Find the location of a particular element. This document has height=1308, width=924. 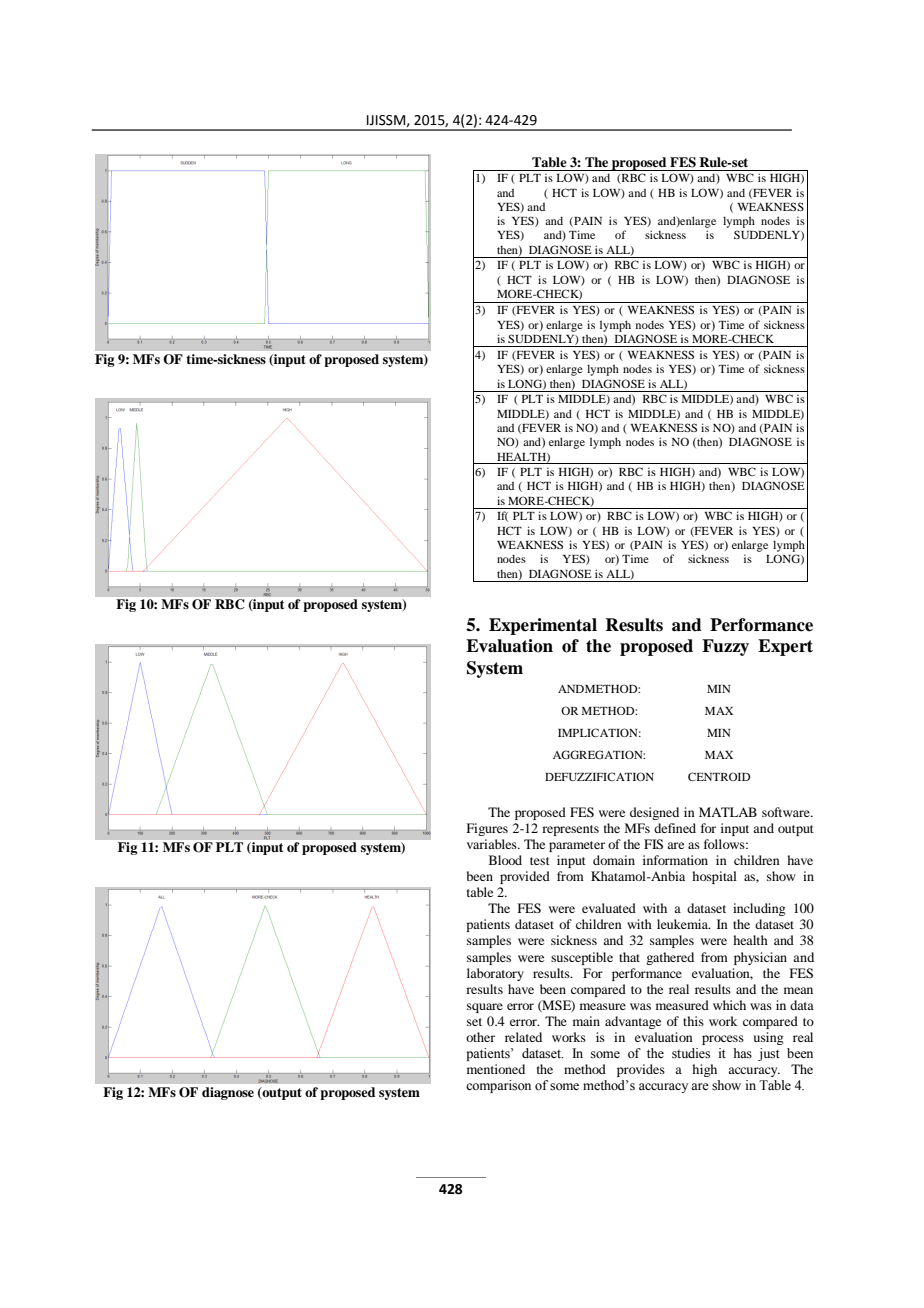

Experimental is located at coordinates (543, 626).
